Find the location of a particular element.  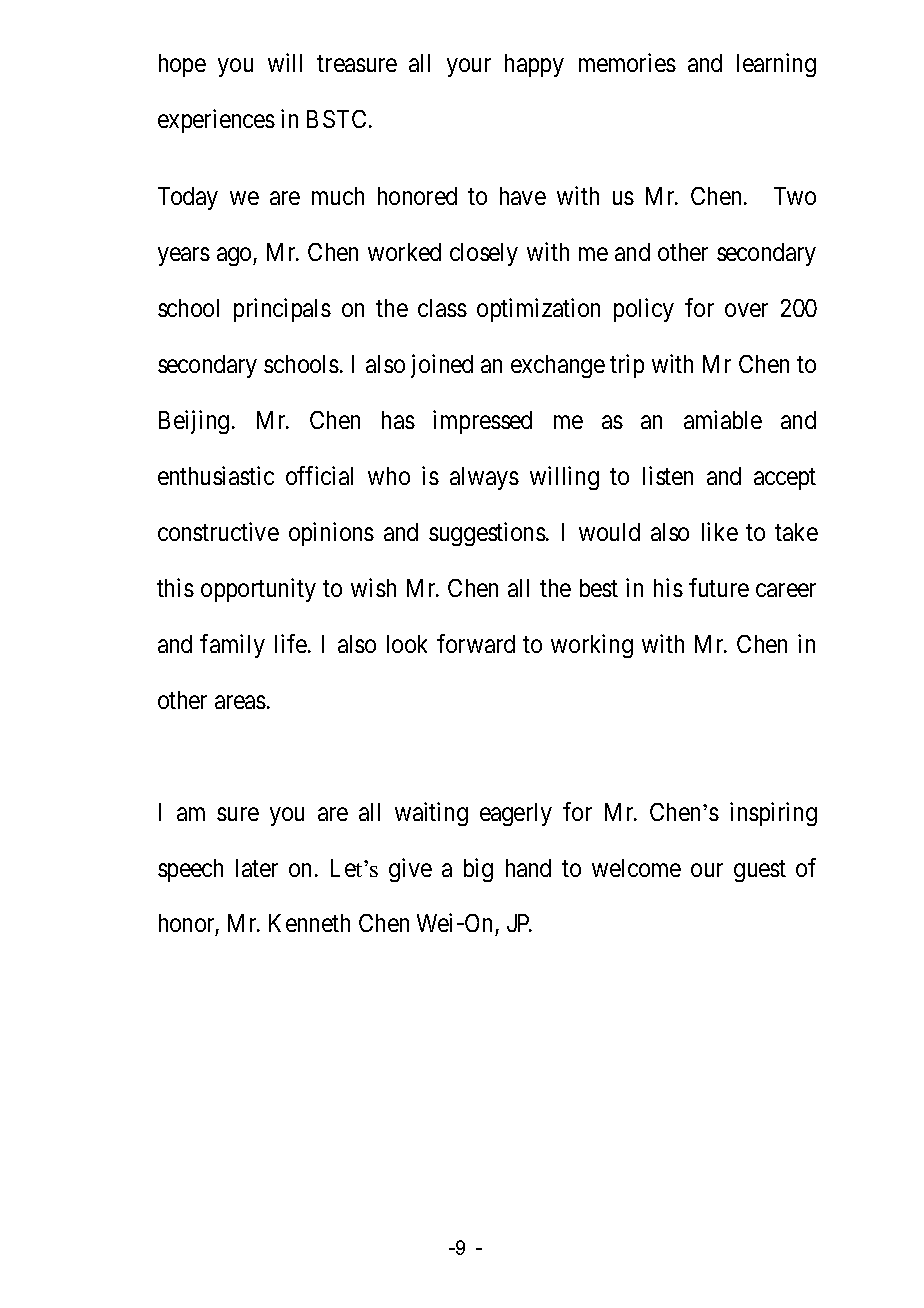

joined is located at coordinates (442, 366).
